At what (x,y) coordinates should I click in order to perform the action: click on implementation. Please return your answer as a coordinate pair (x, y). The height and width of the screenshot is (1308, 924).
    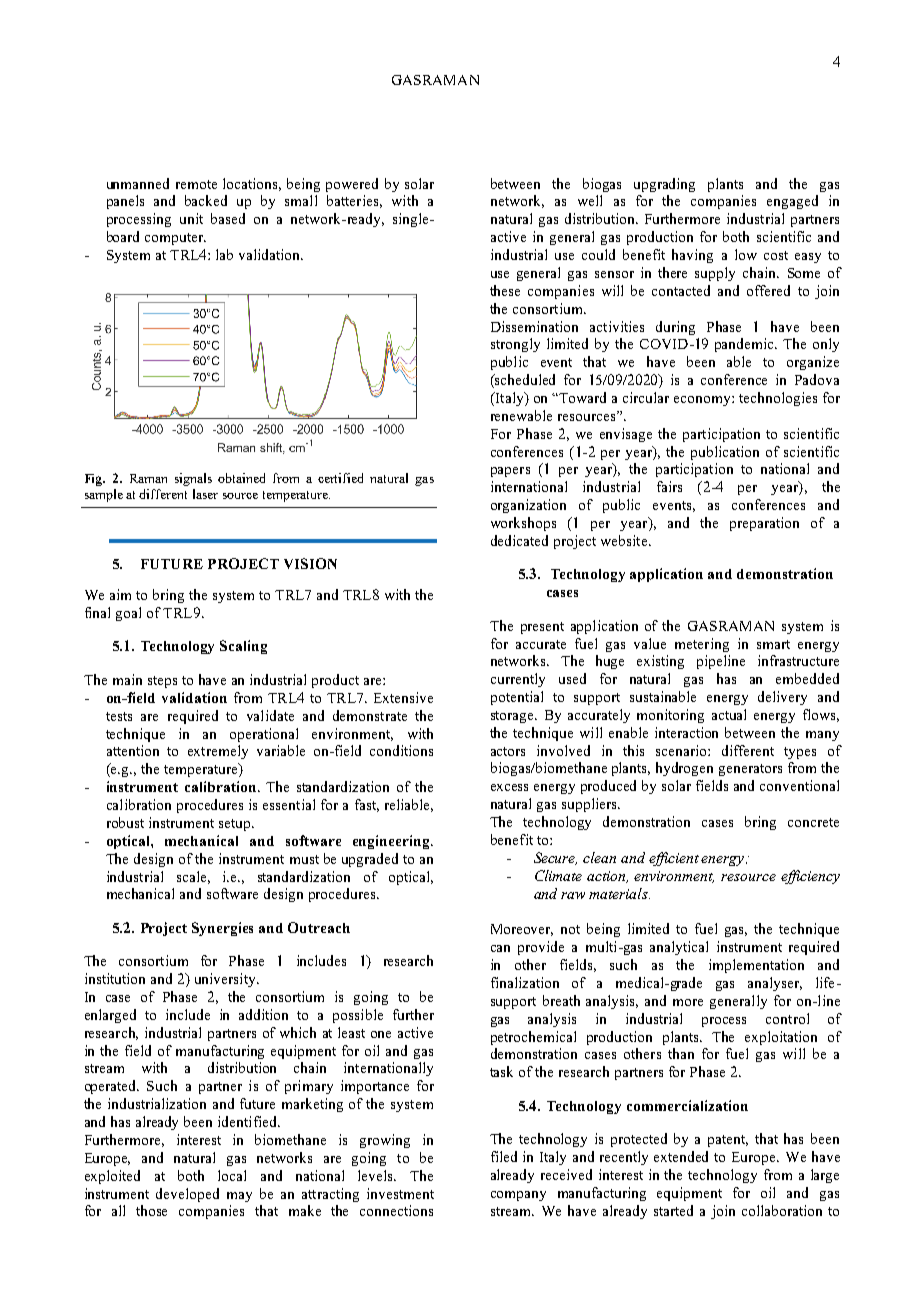
    Looking at the image, I should click on (756, 966).
